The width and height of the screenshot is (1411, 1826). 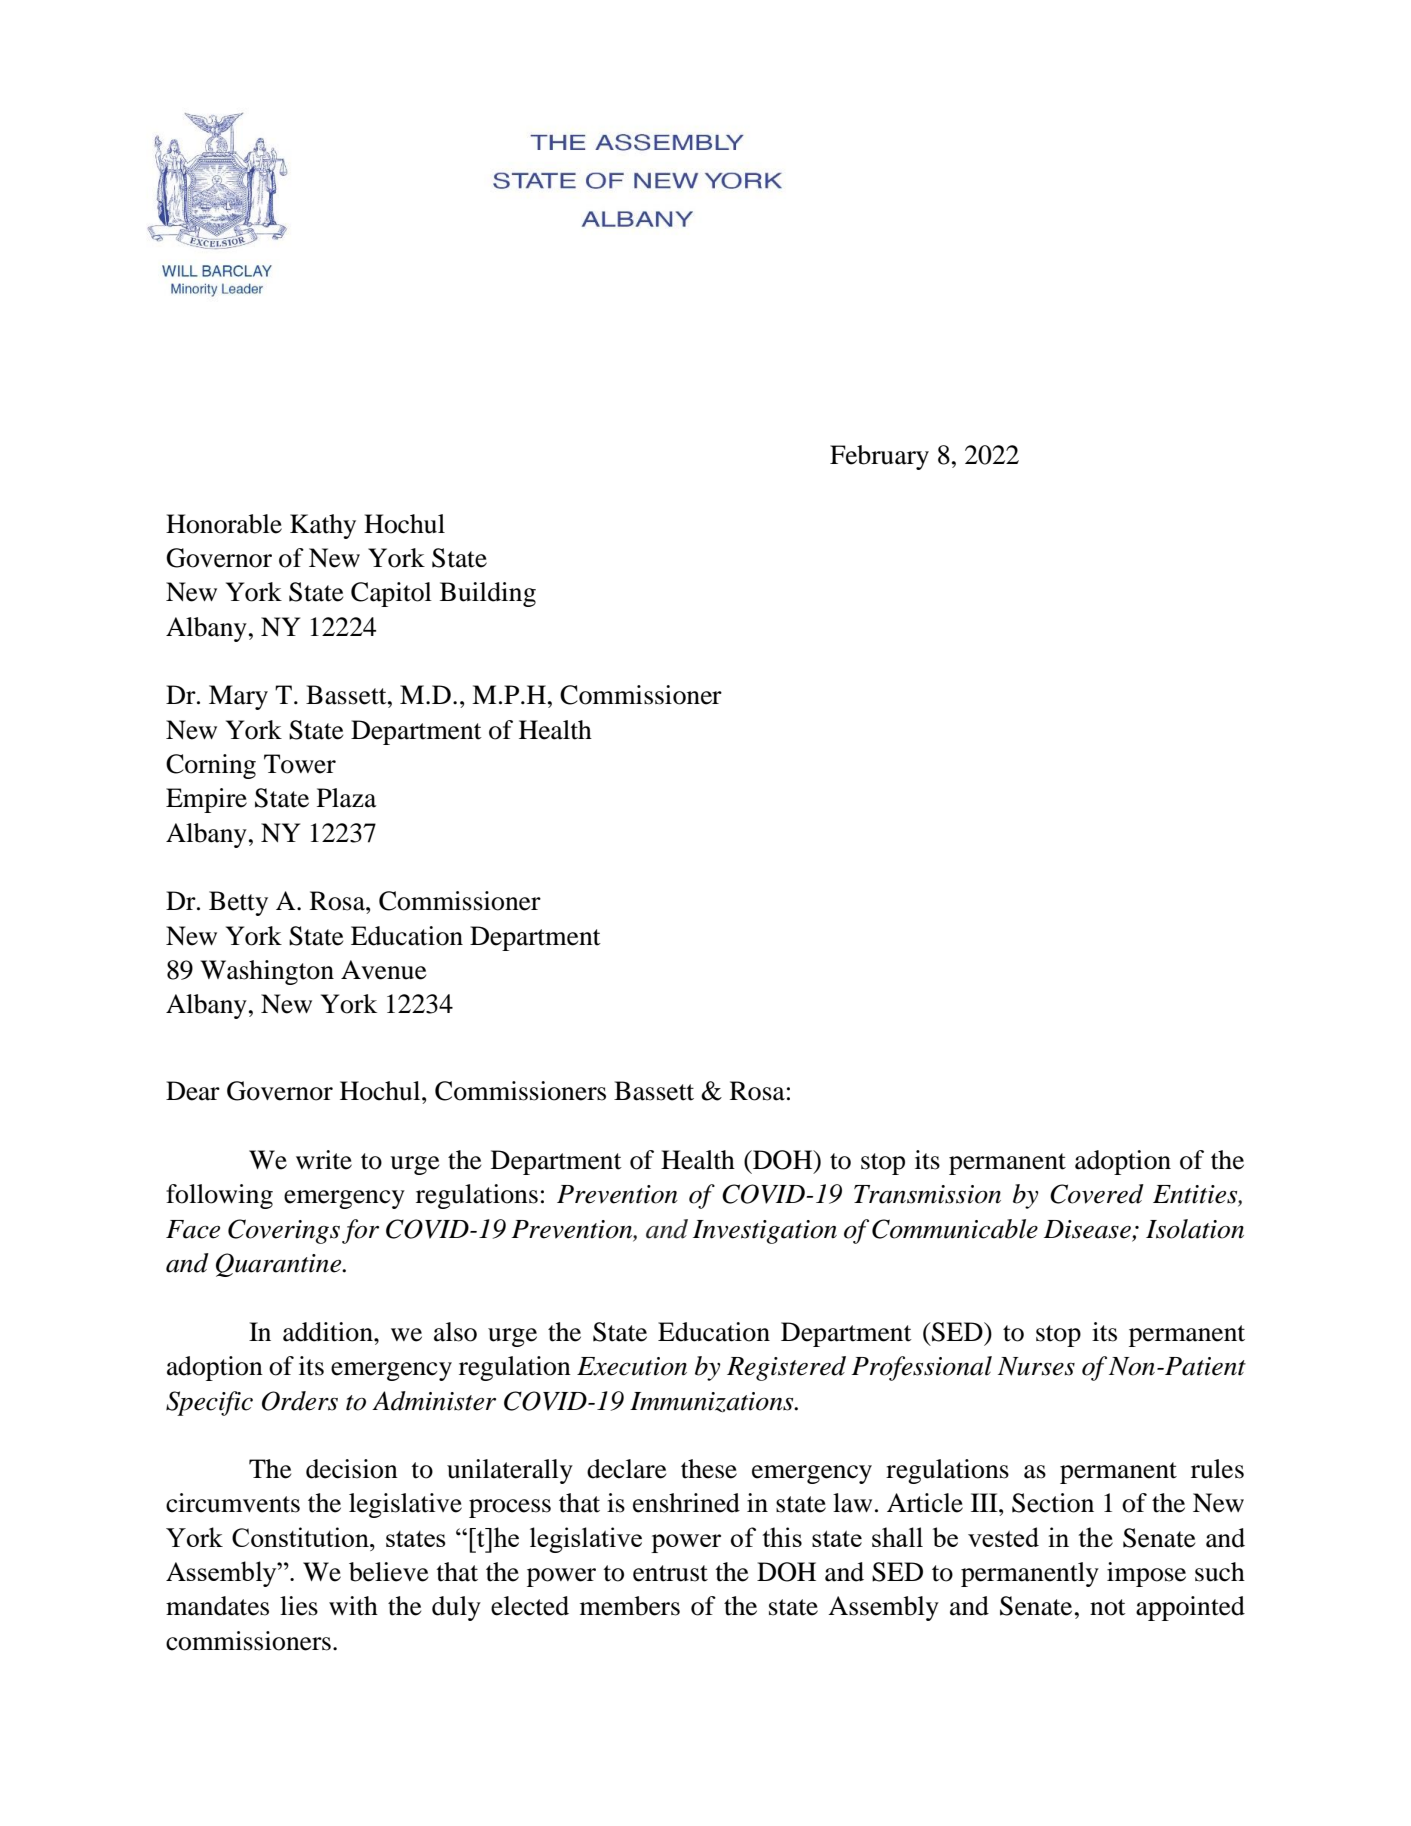 I want to click on Nurses, so click(x=1036, y=1366).
